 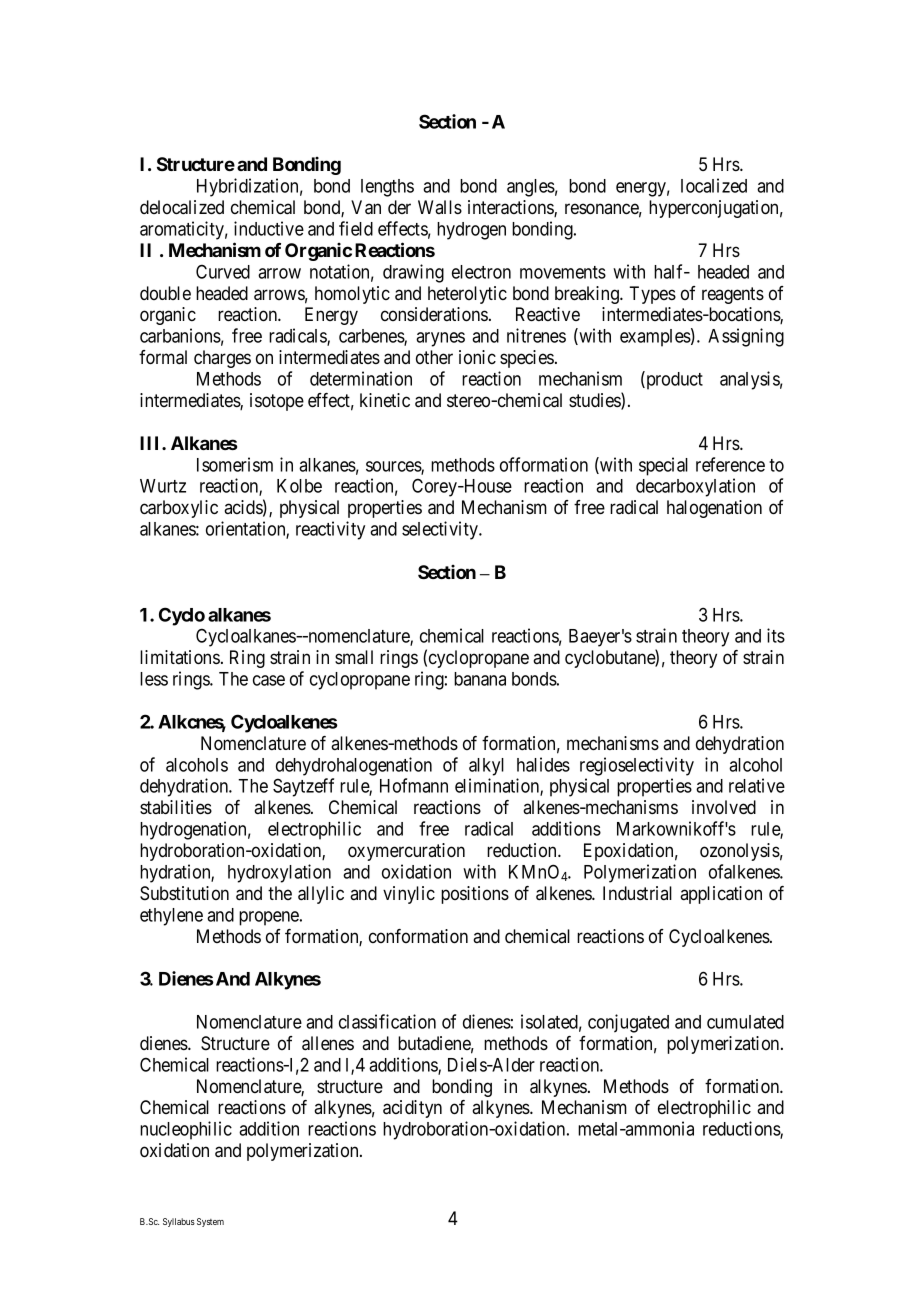 What do you see at coordinates (477, 357) in the screenshot?
I see `ionic` at bounding box center [477, 357].
